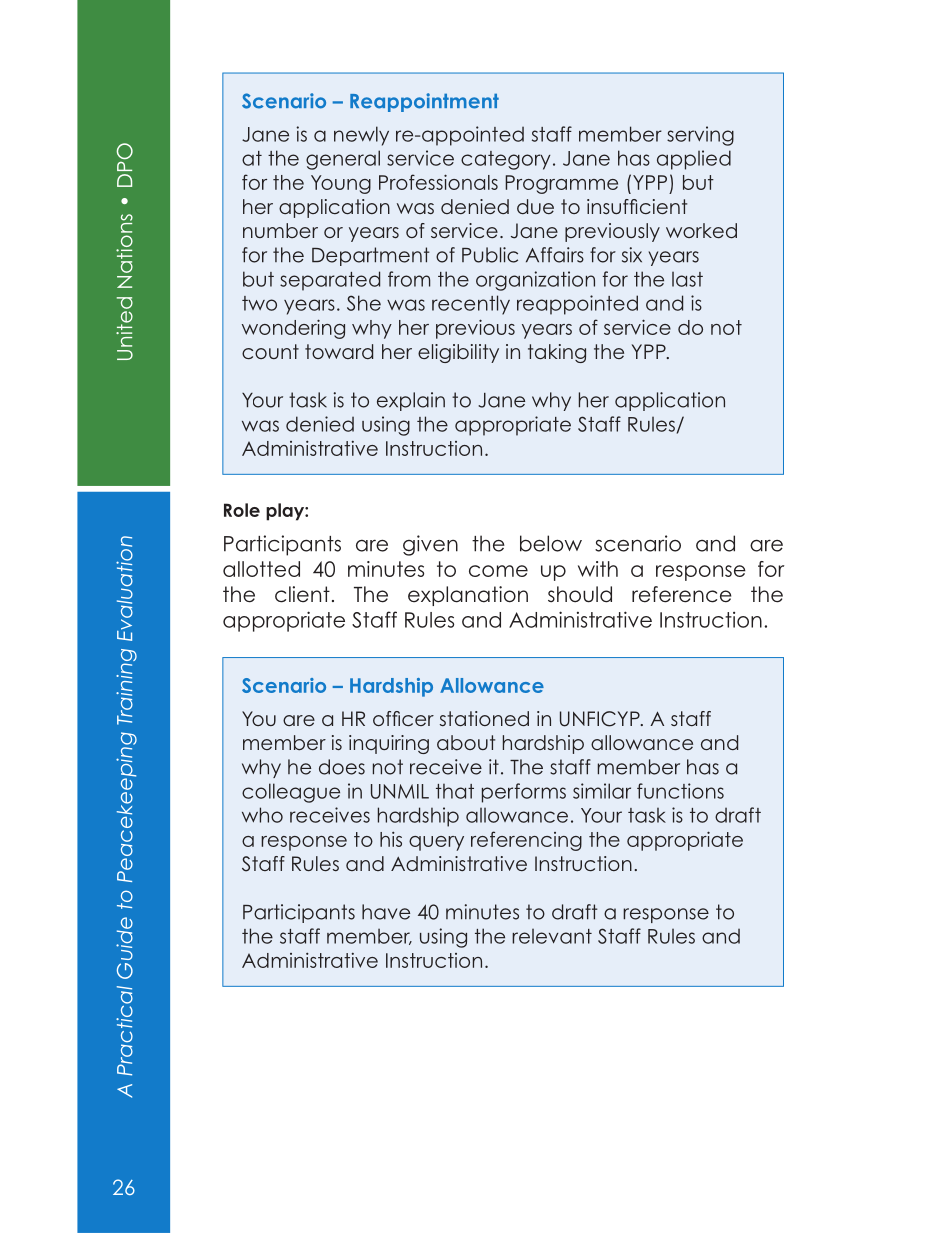  What do you see at coordinates (557, 353) in the screenshot?
I see `taking` at bounding box center [557, 353].
